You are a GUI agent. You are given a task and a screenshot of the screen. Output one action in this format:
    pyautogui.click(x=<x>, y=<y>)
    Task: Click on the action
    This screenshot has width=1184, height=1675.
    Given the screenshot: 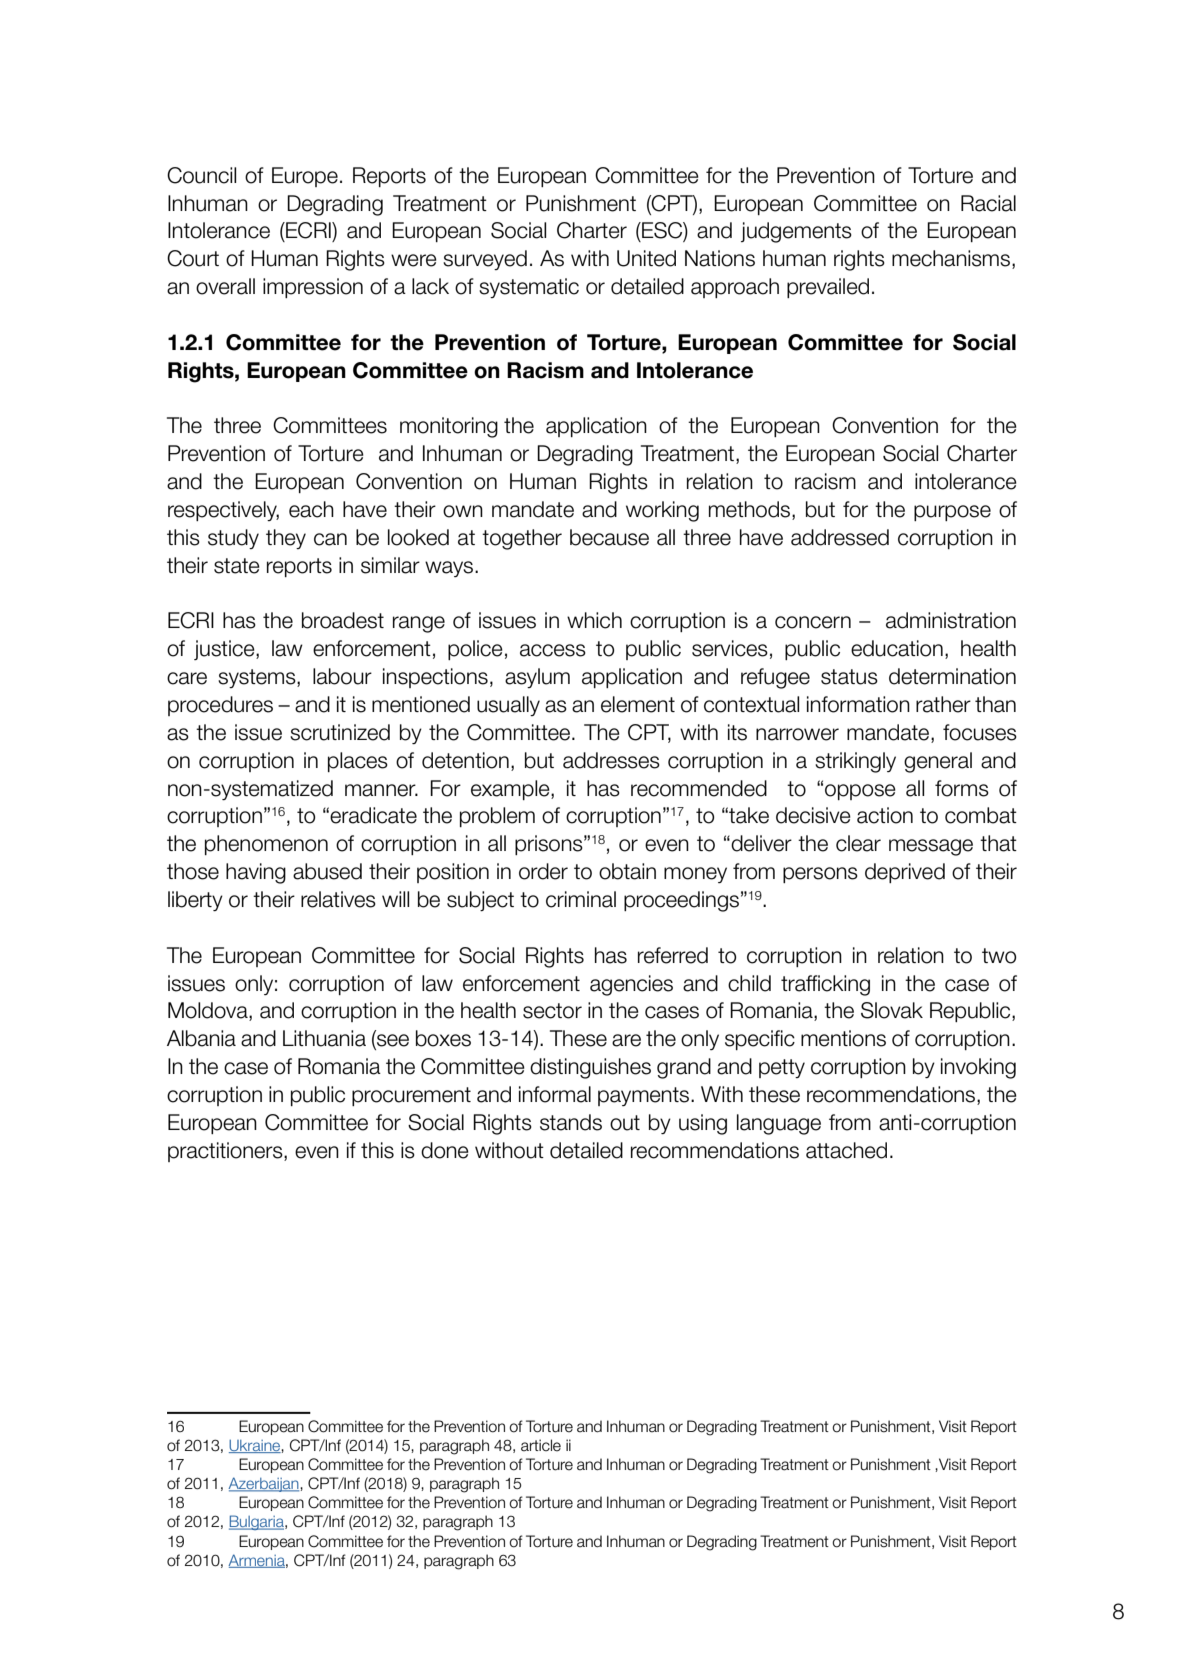 What is the action you would take?
    pyautogui.click(x=885, y=815)
